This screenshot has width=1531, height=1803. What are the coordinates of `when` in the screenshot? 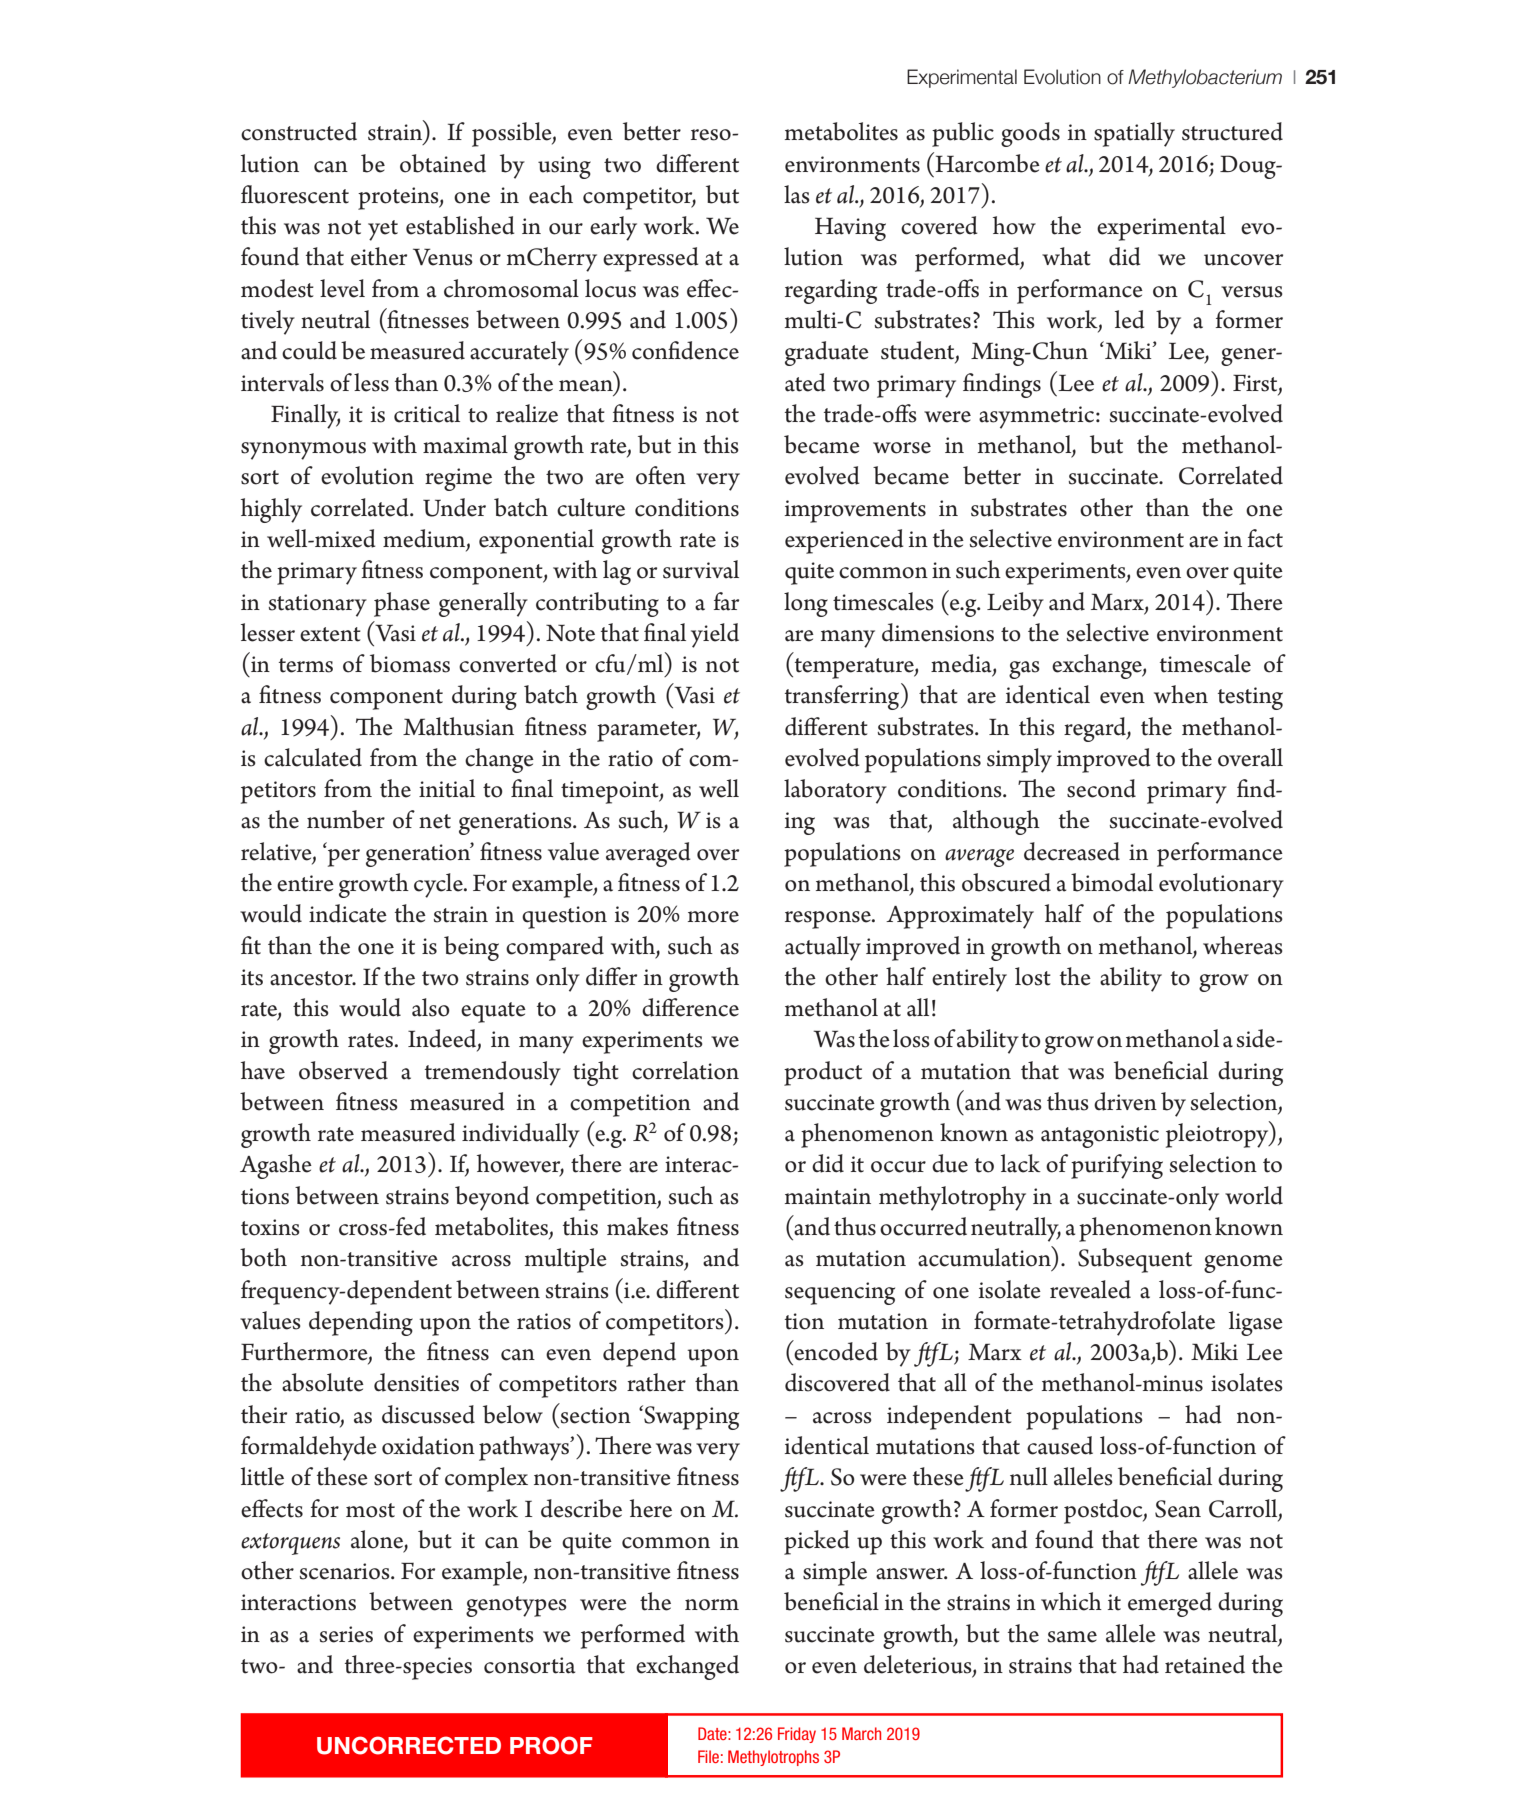 It's located at (1181, 694).
